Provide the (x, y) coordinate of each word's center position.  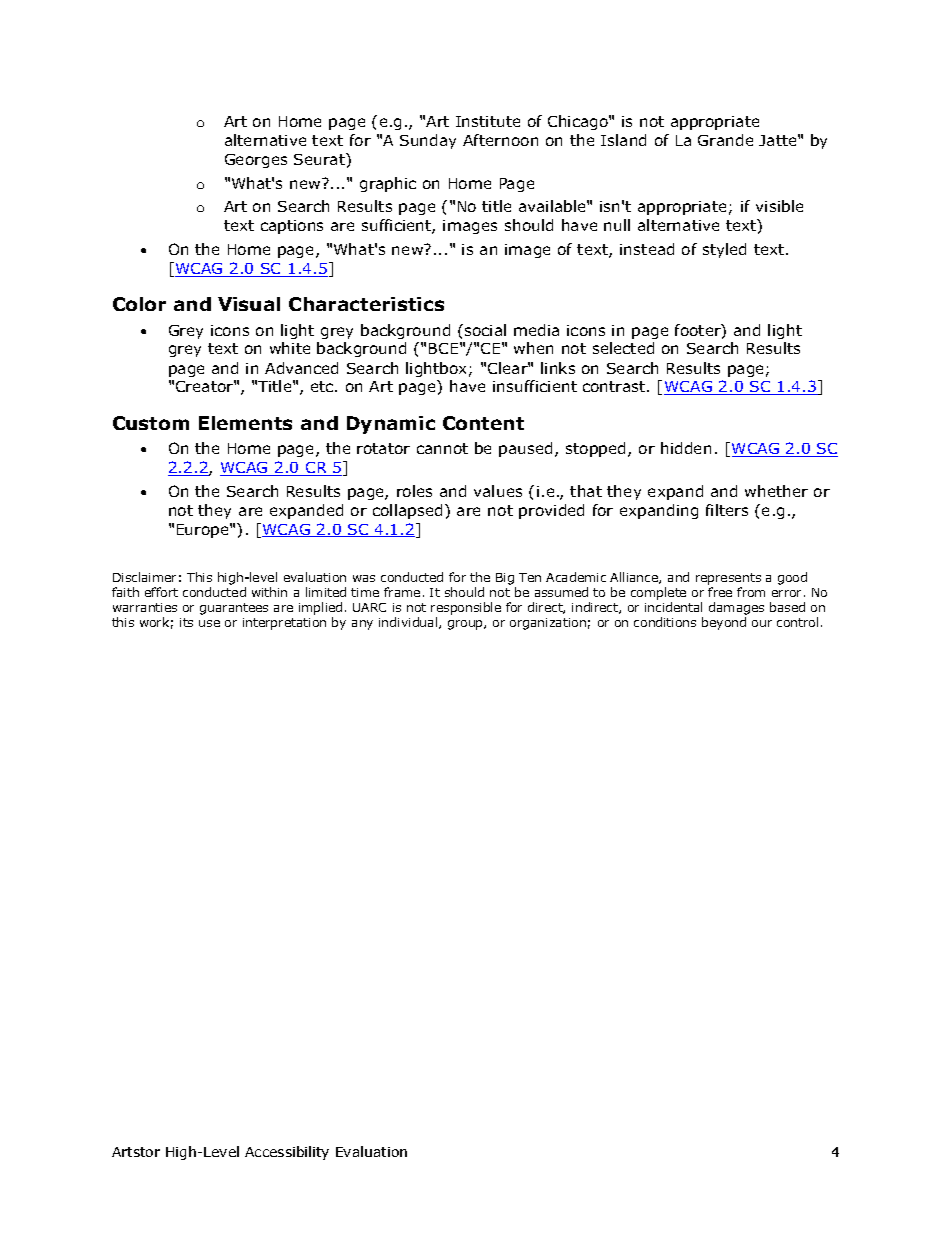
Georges (256, 161)
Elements (245, 423)
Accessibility (287, 1153)
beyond (724, 623)
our (762, 623)
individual (409, 623)
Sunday (428, 141)
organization (548, 624)
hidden (686, 448)
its (186, 622)
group (466, 625)
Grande (725, 140)
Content (483, 423)
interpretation (284, 624)
